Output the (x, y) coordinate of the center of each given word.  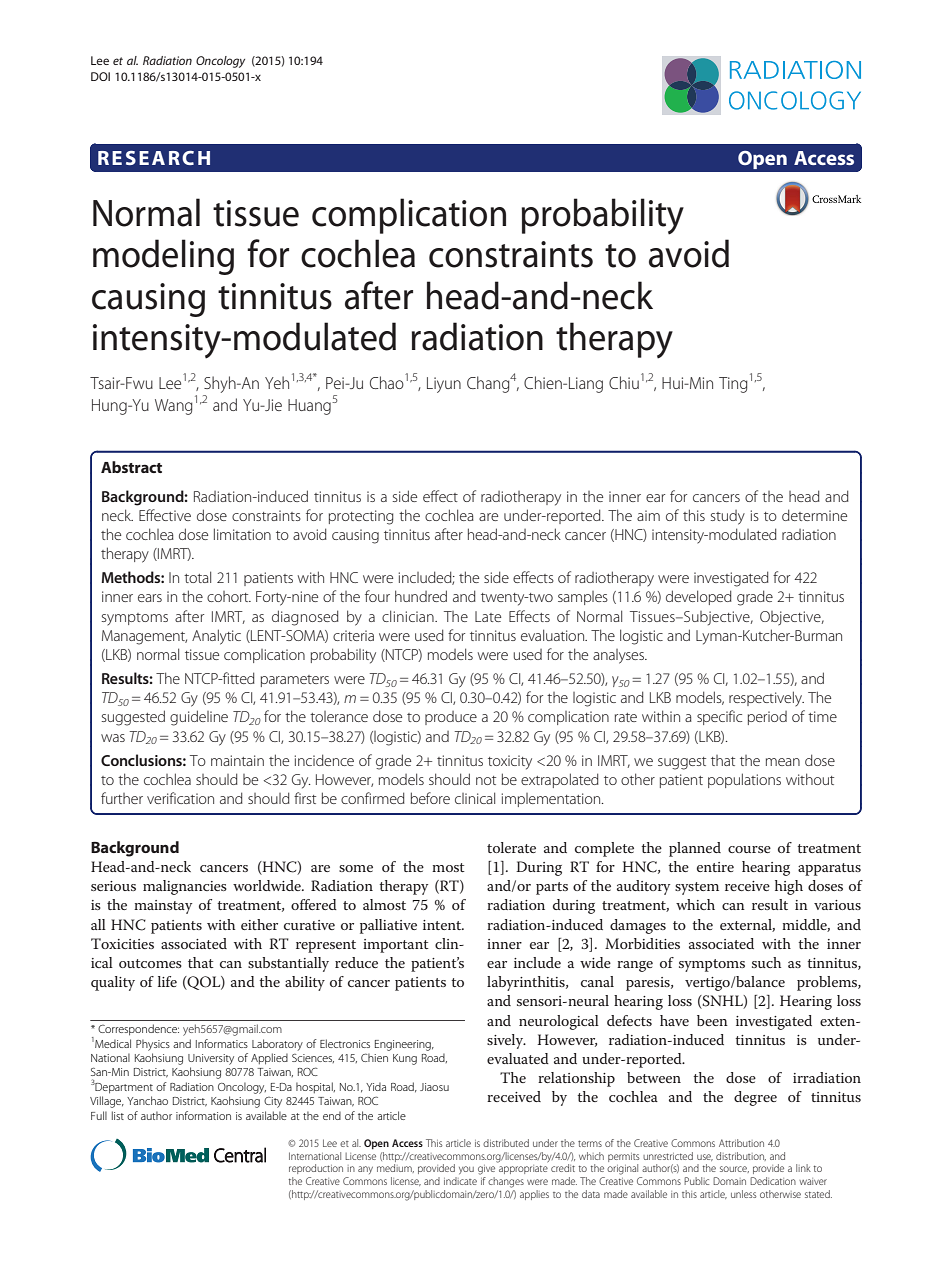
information (203, 1115)
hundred (421, 596)
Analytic (216, 637)
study (728, 517)
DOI (100, 76)
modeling (163, 257)
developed (699, 597)
